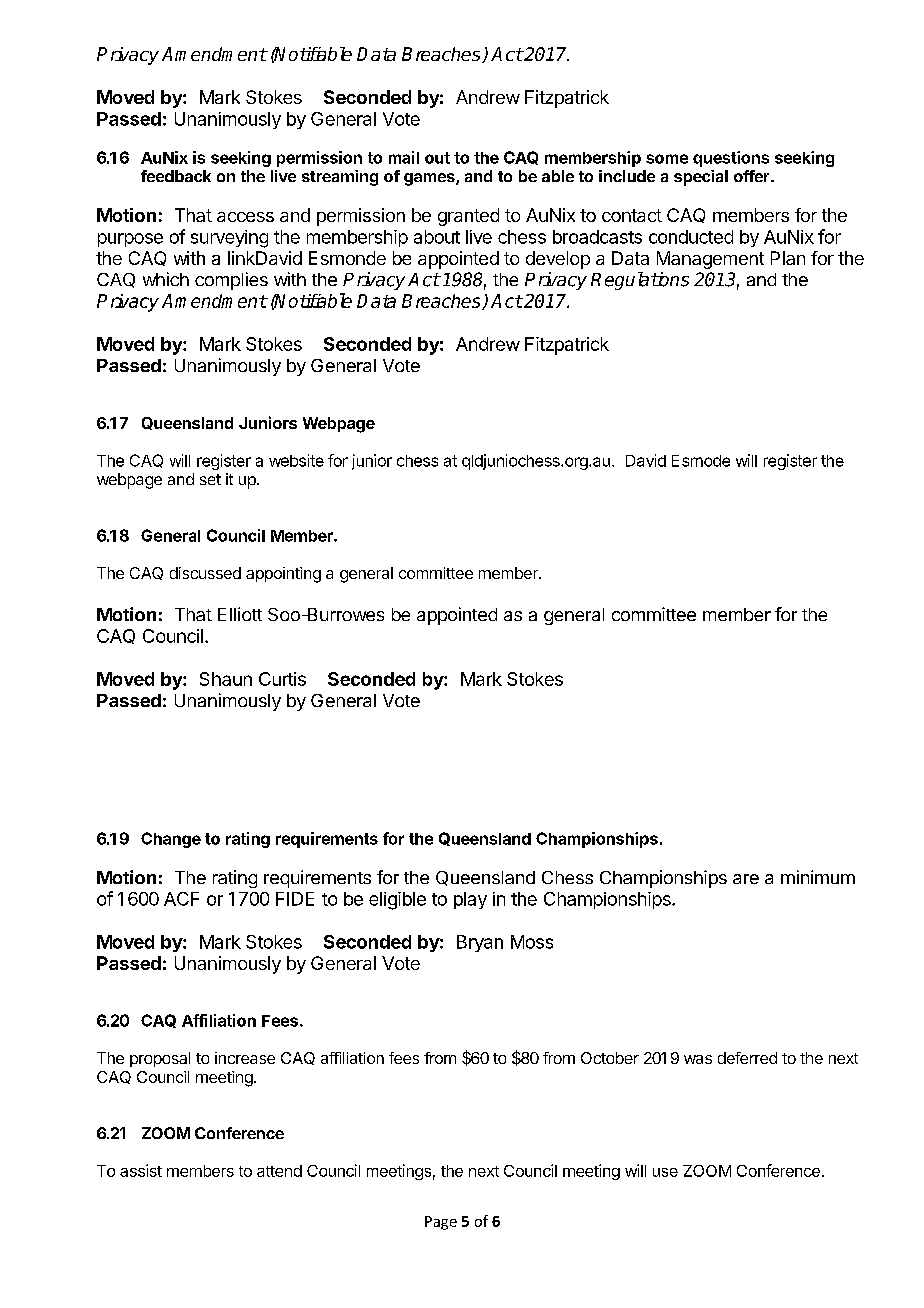 The width and height of the screenshot is (924, 1308). What do you see at coordinates (210, 479) in the screenshot?
I see `set` at bounding box center [210, 479].
